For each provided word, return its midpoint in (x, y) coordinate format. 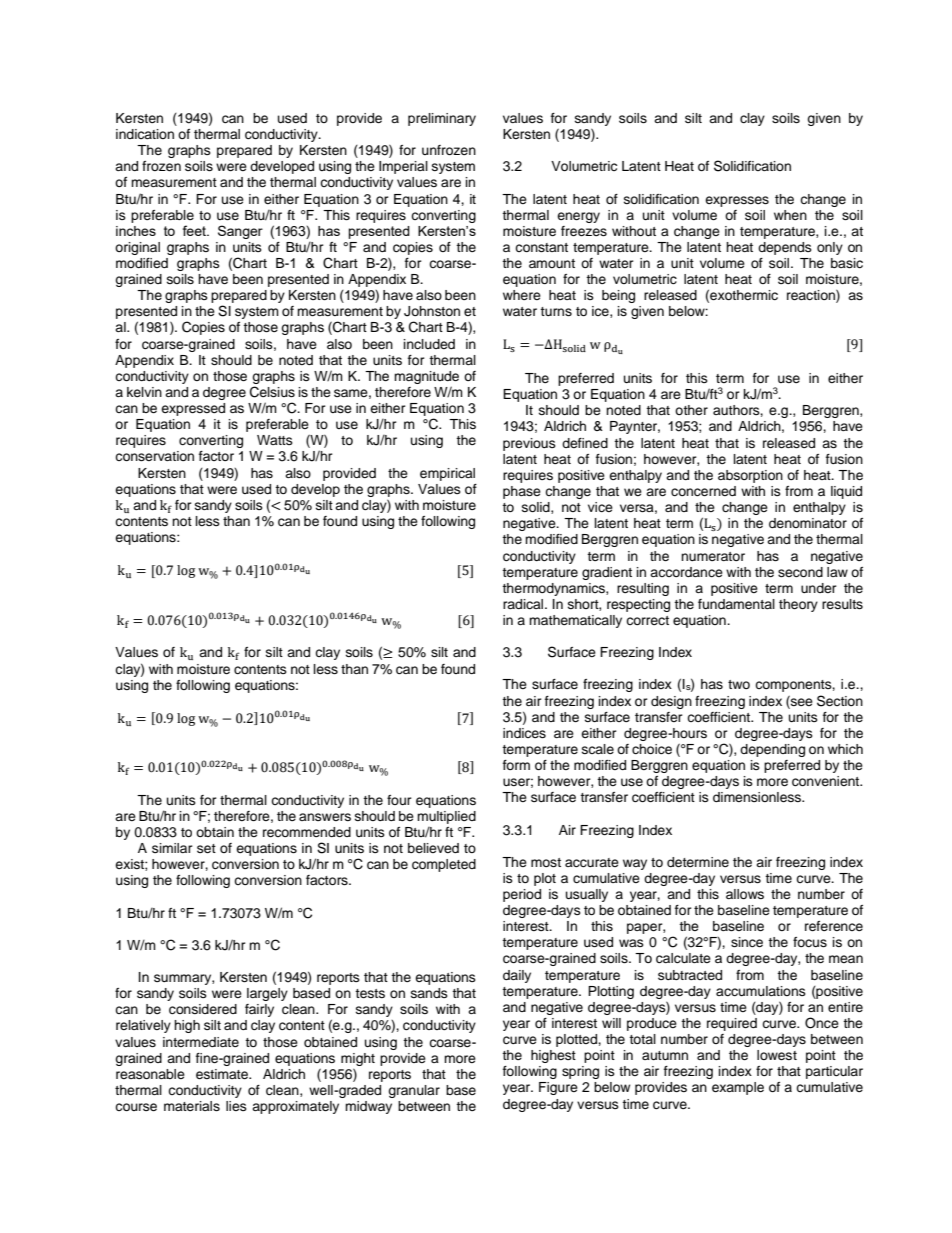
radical (524, 604)
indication (145, 134)
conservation (154, 456)
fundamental (736, 604)
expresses (737, 201)
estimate (223, 1074)
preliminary (442, 119)
